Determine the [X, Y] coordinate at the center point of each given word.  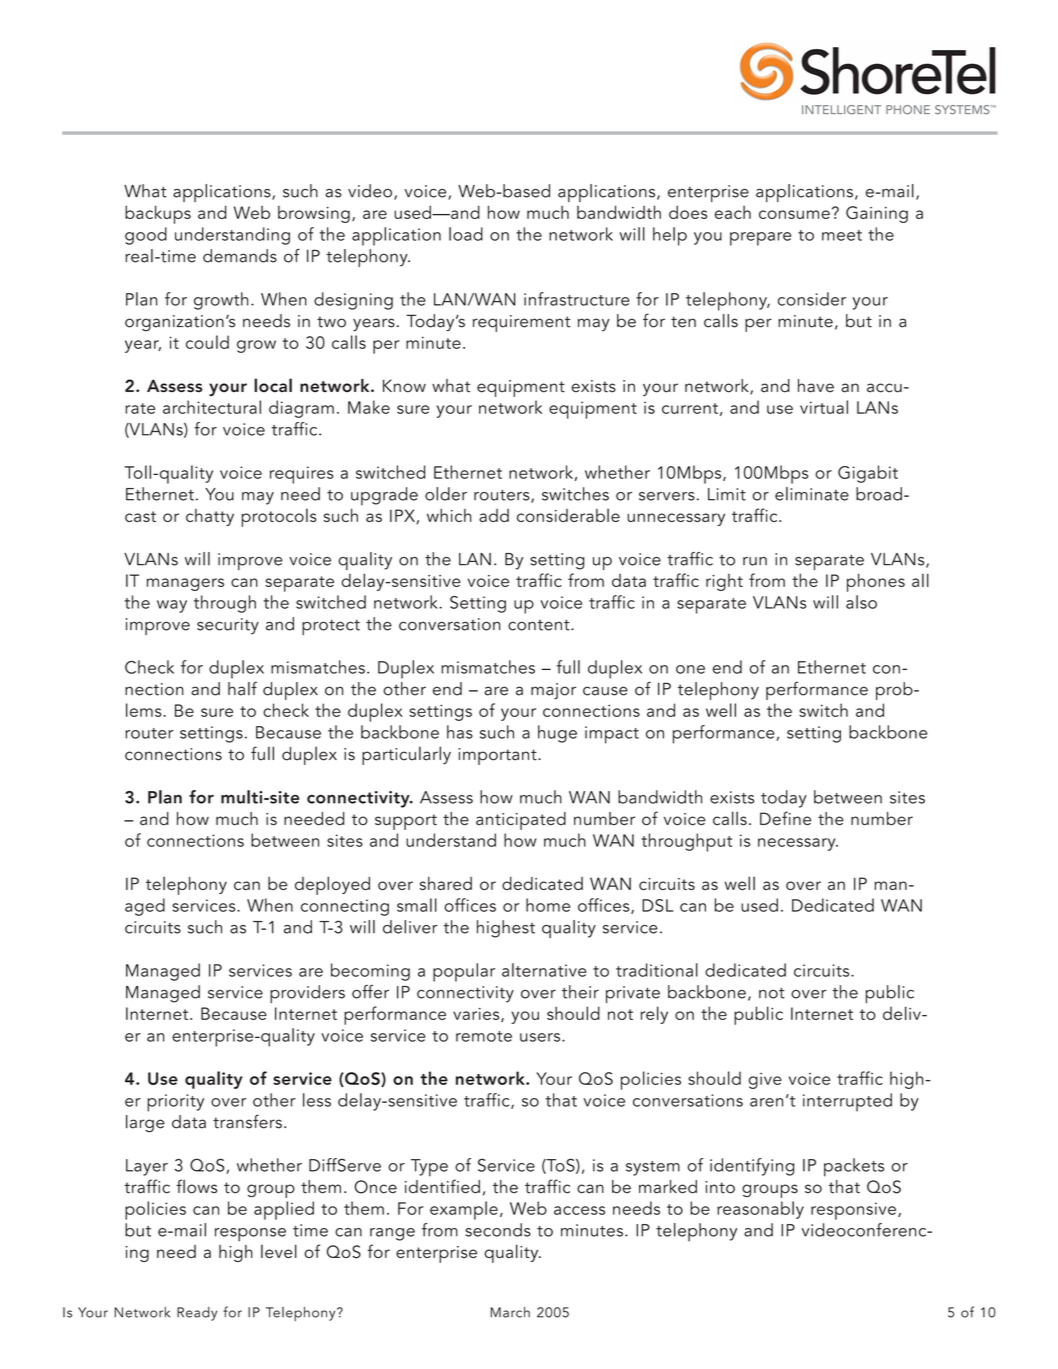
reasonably [760, 1210]
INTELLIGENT [841, 110]
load [466, 234]
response [250, 1235]
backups [158, 214]
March [510, 1312]
